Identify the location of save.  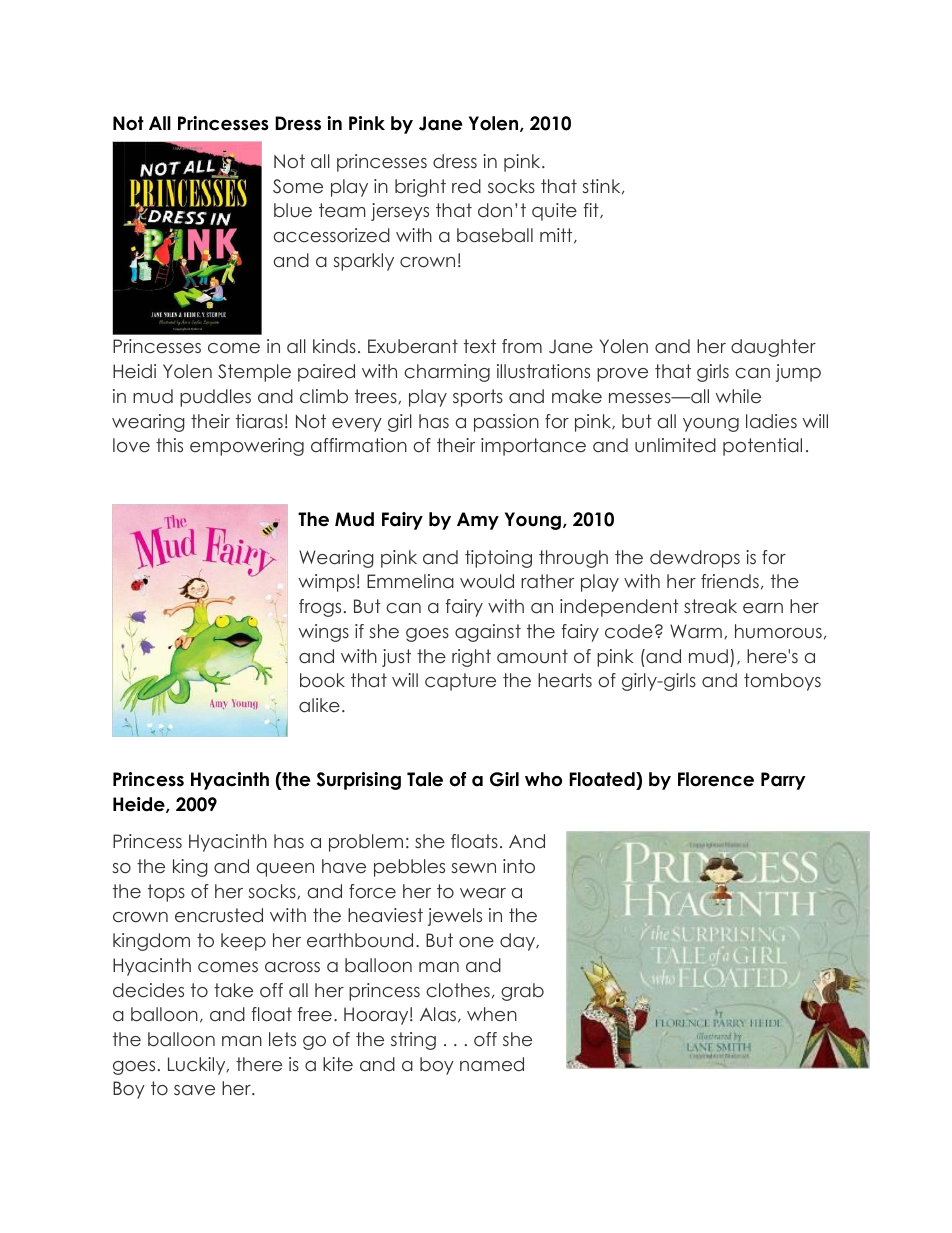
(194, 1090).
